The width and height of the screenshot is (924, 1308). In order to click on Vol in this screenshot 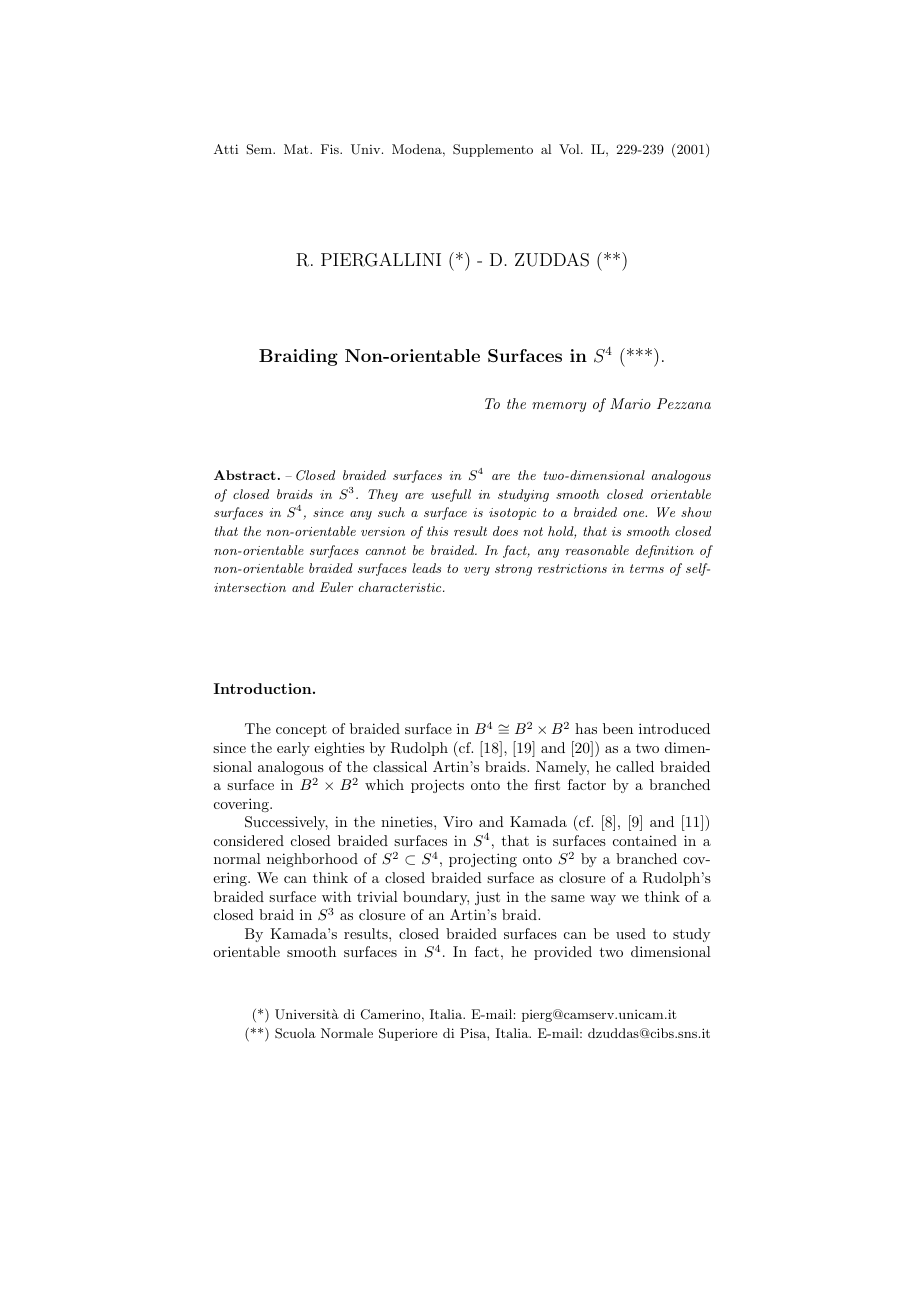, I will do `click(570, 149)`.
